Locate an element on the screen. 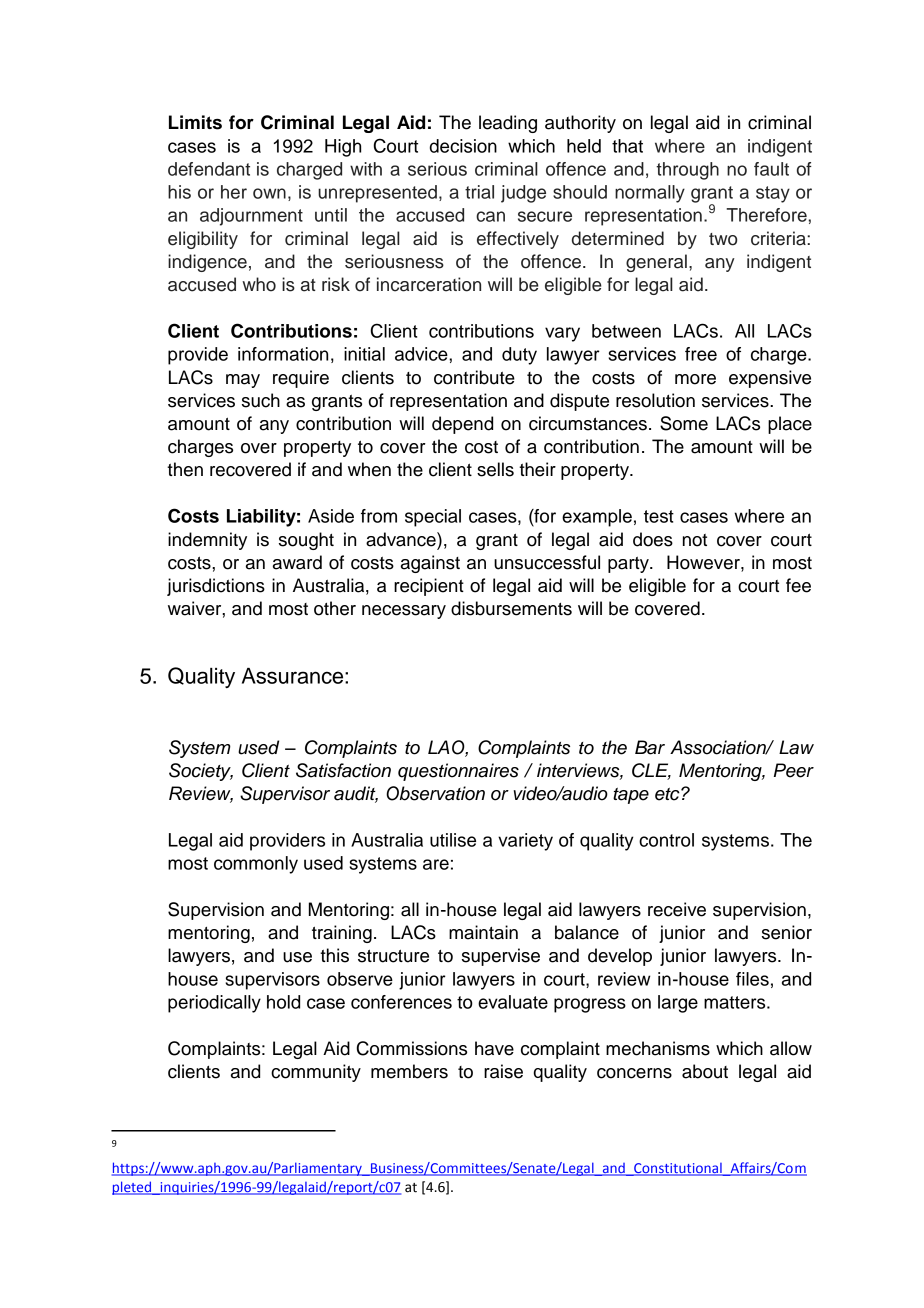 The height and width of the screenshot is (1308, 924). through is located at coordinates (687, 171).
